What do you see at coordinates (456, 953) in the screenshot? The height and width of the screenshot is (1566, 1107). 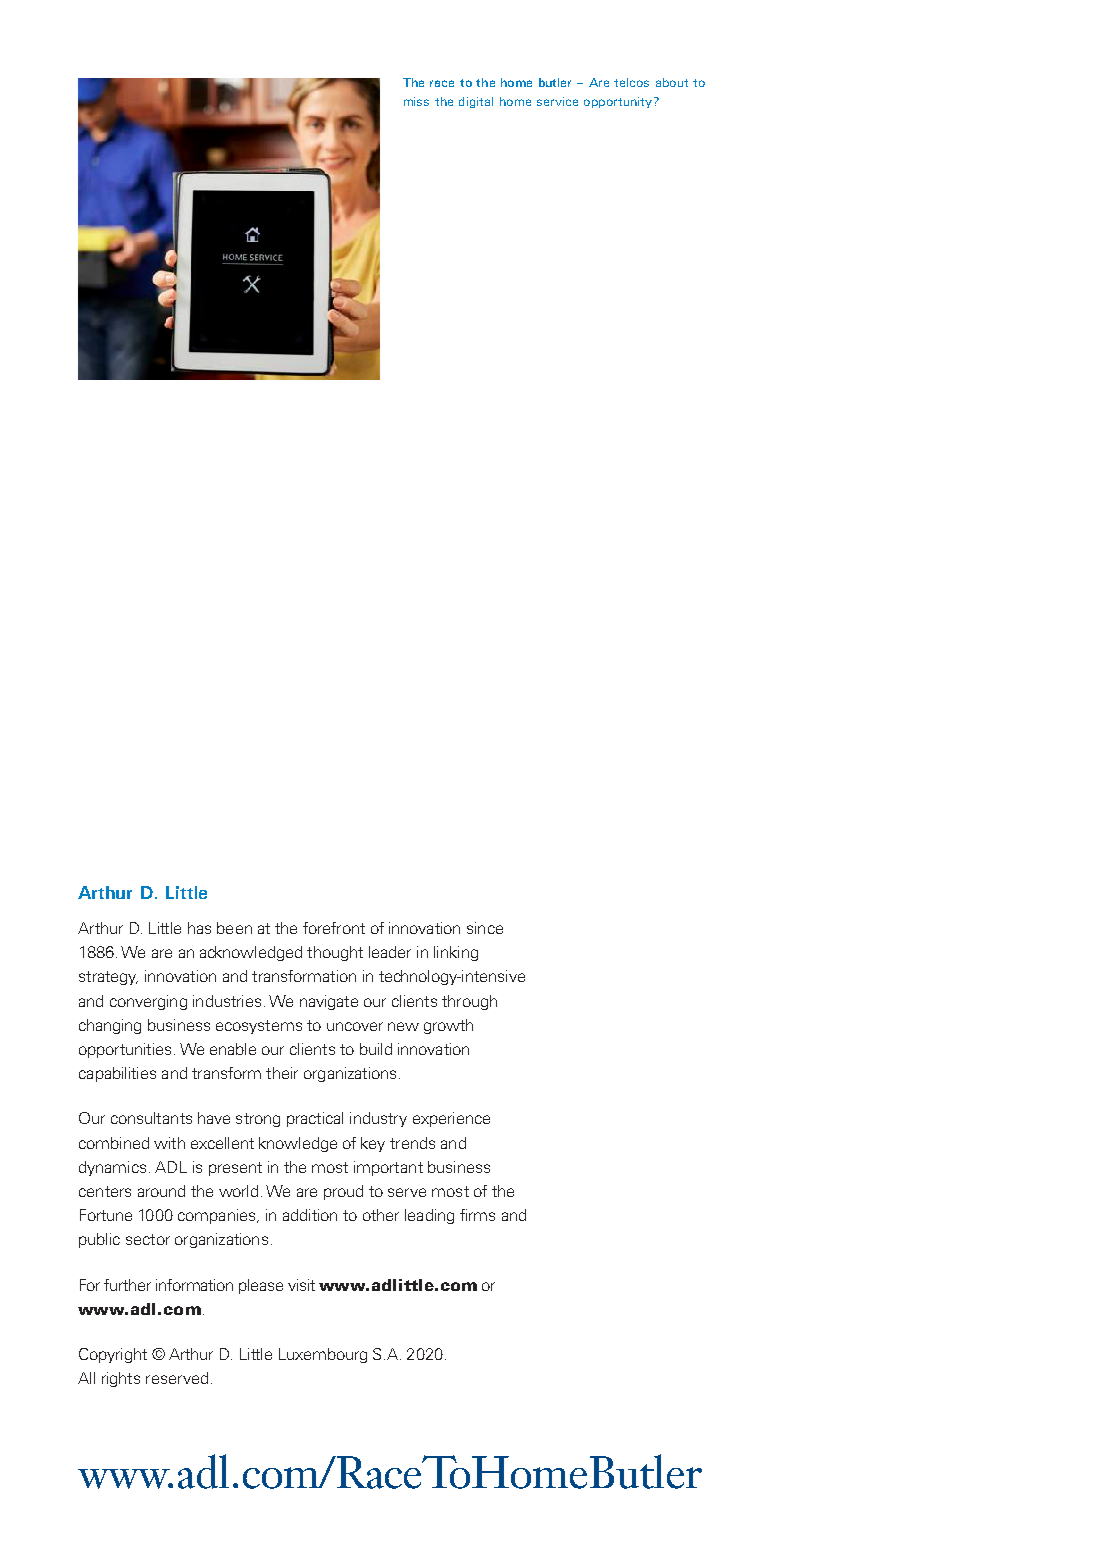 I see `linking` at bounding box center [456, 953].
